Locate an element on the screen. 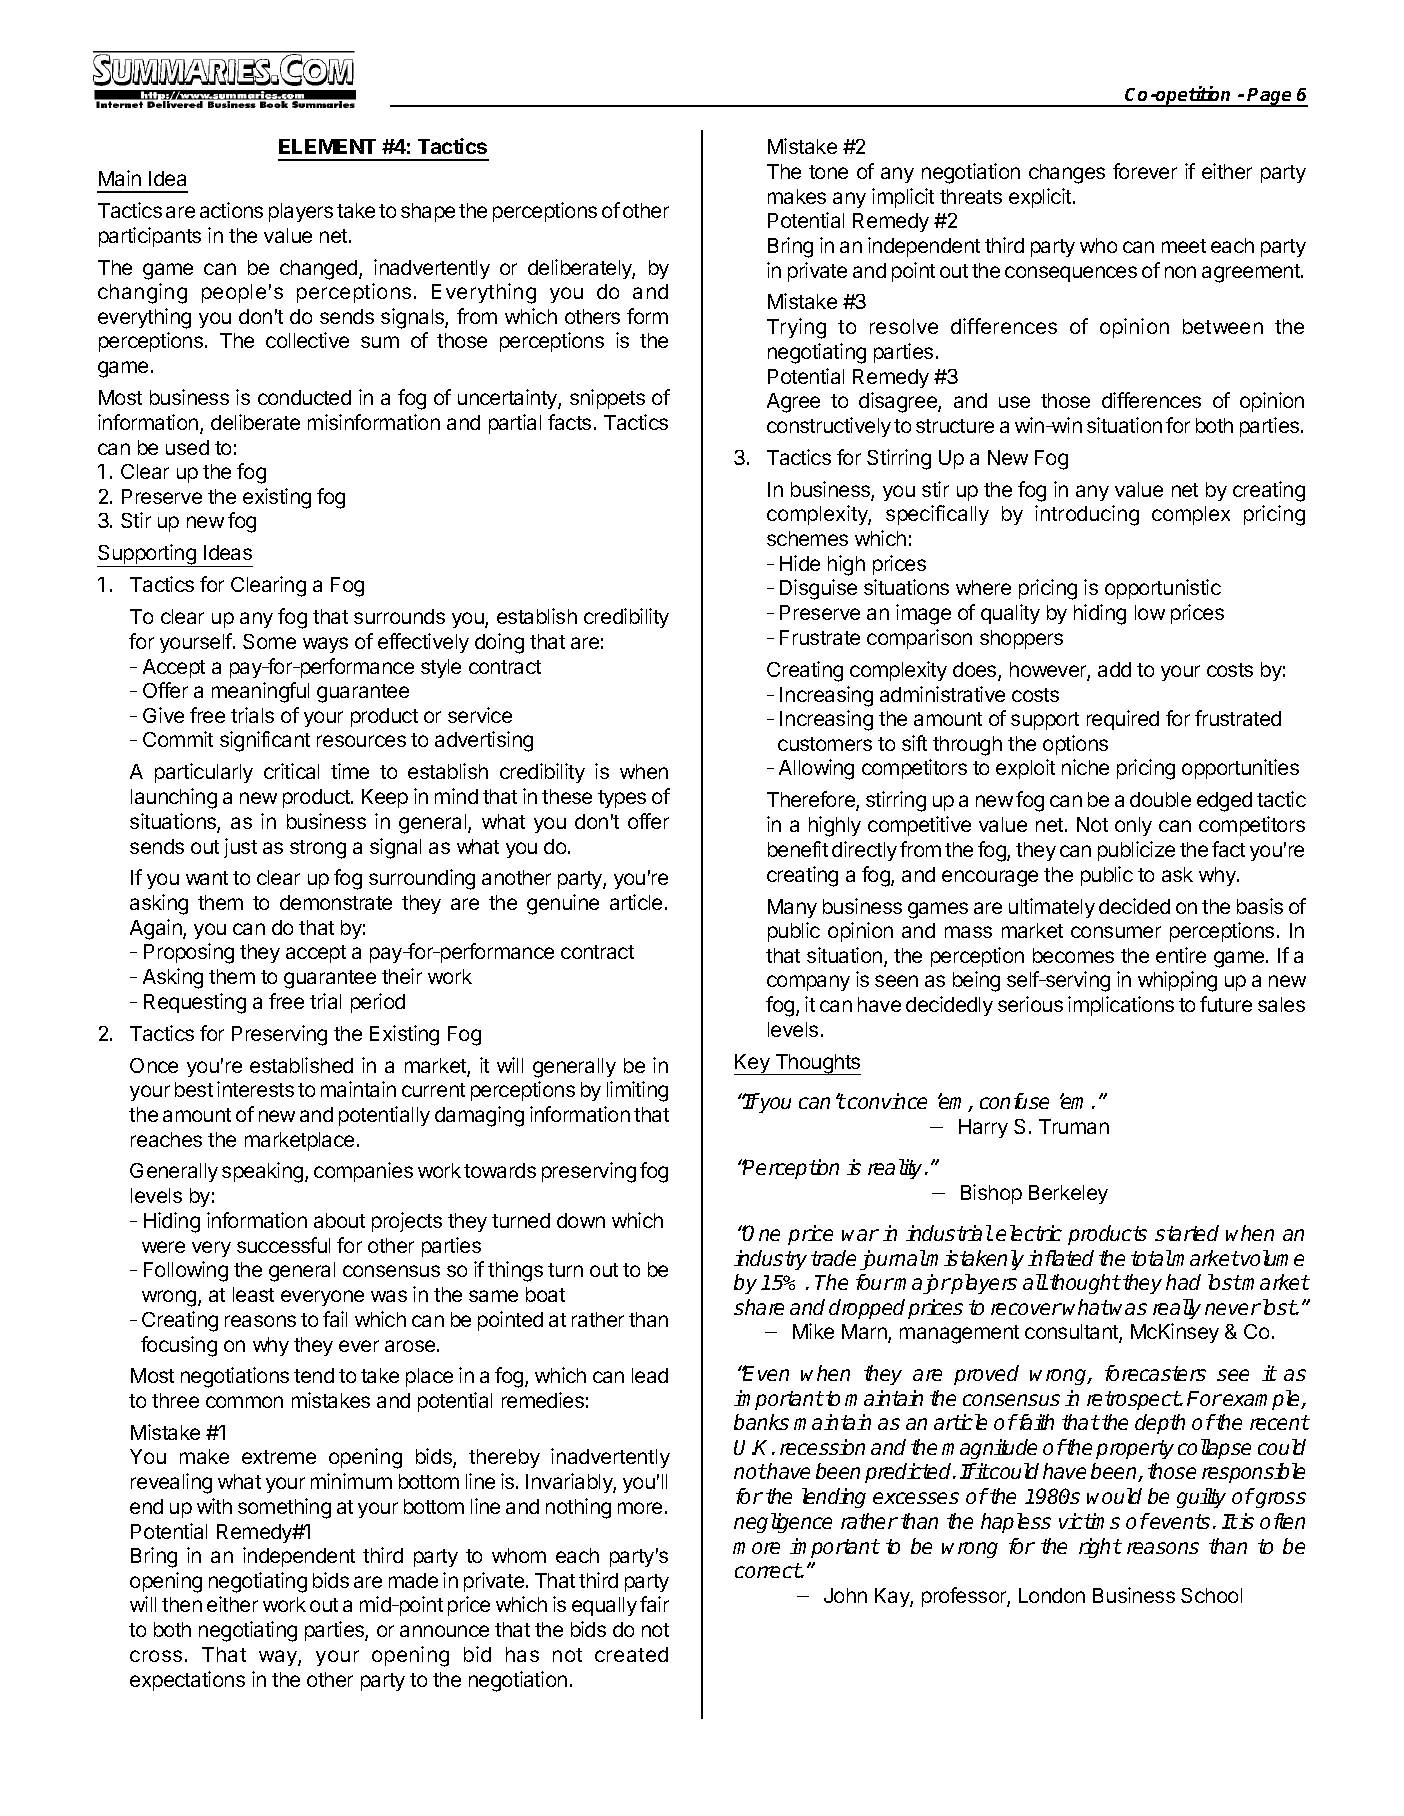  meaningful is located at coordinates (260, 692).
